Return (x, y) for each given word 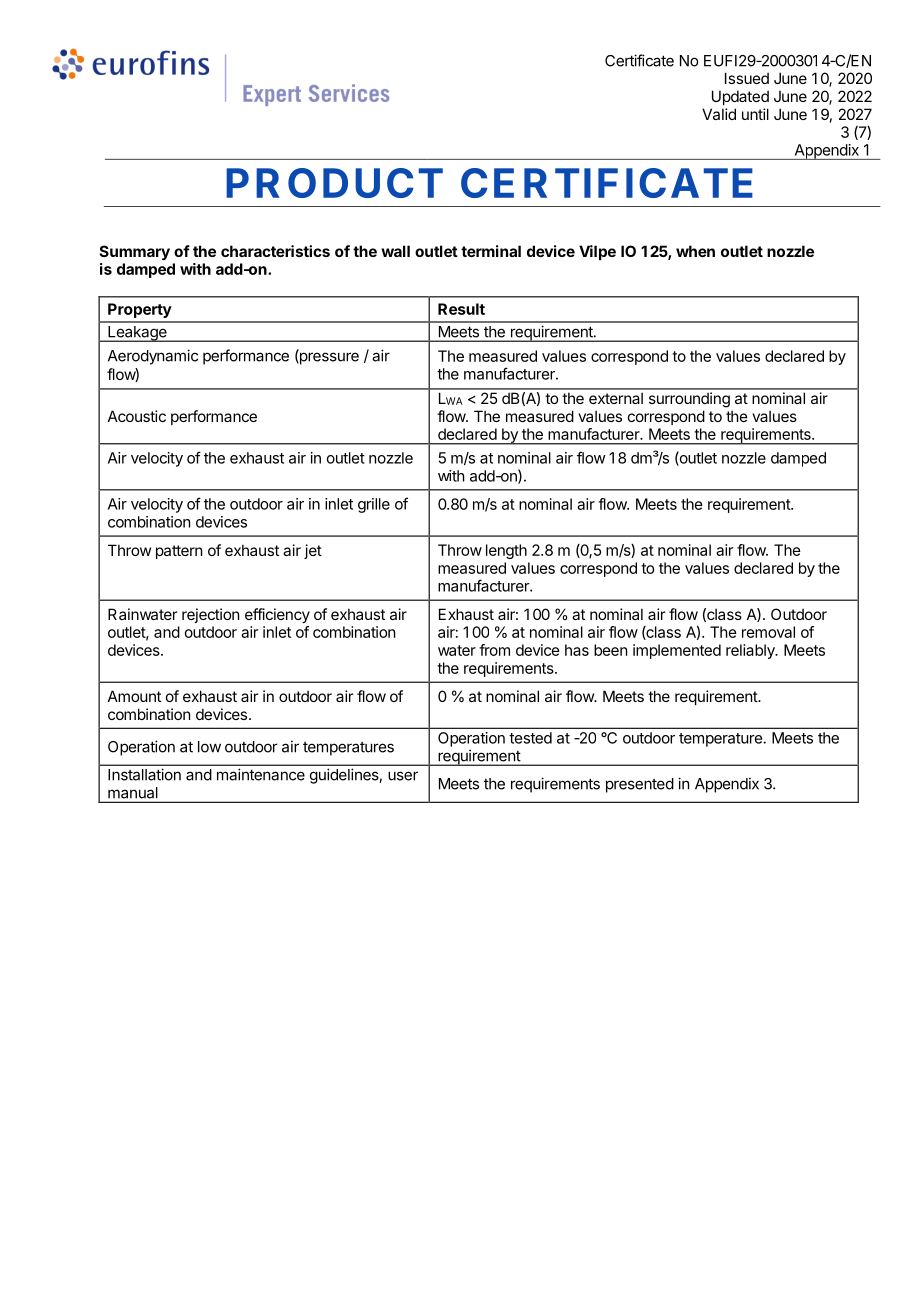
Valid (719, 114)
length (506, 551)
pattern (179, 552)
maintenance (261, 774)
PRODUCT (334, 183)
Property (140, 310)
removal (768, 632)
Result (461, 309)
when (695, 251)
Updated (740, 97)
